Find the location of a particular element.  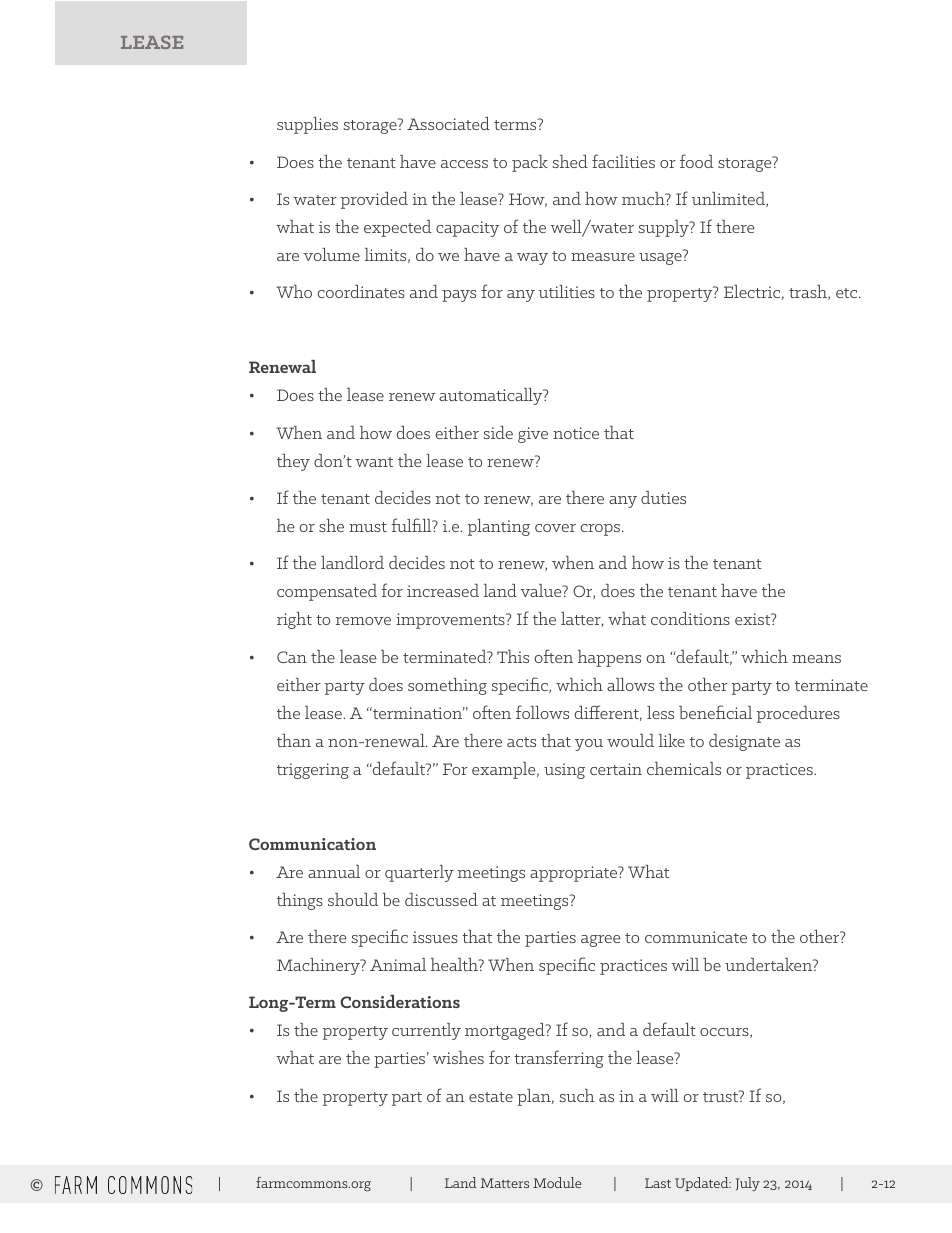

means is located at coordinates (816, 659).
